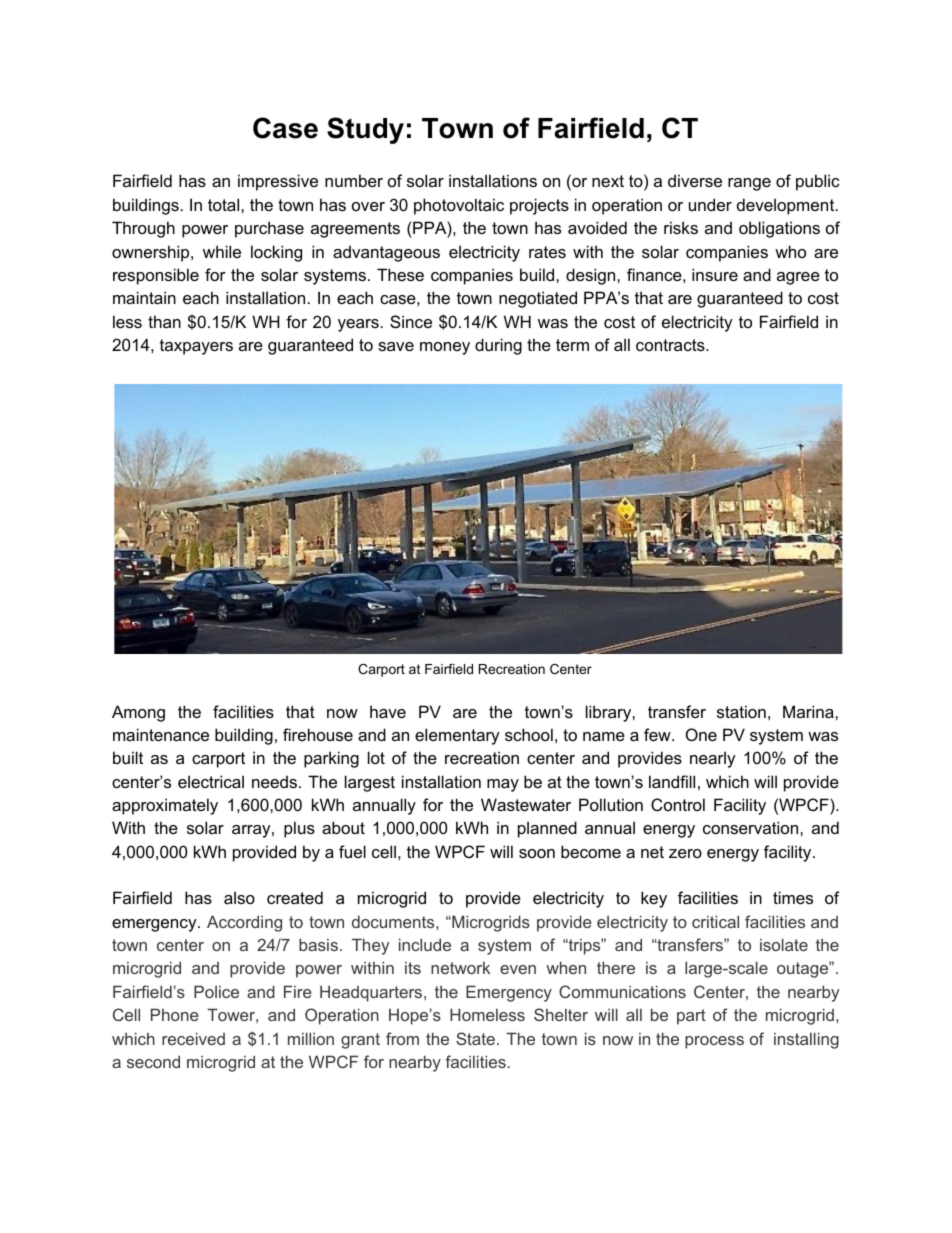  I want to click on station, so click(741, 711).
